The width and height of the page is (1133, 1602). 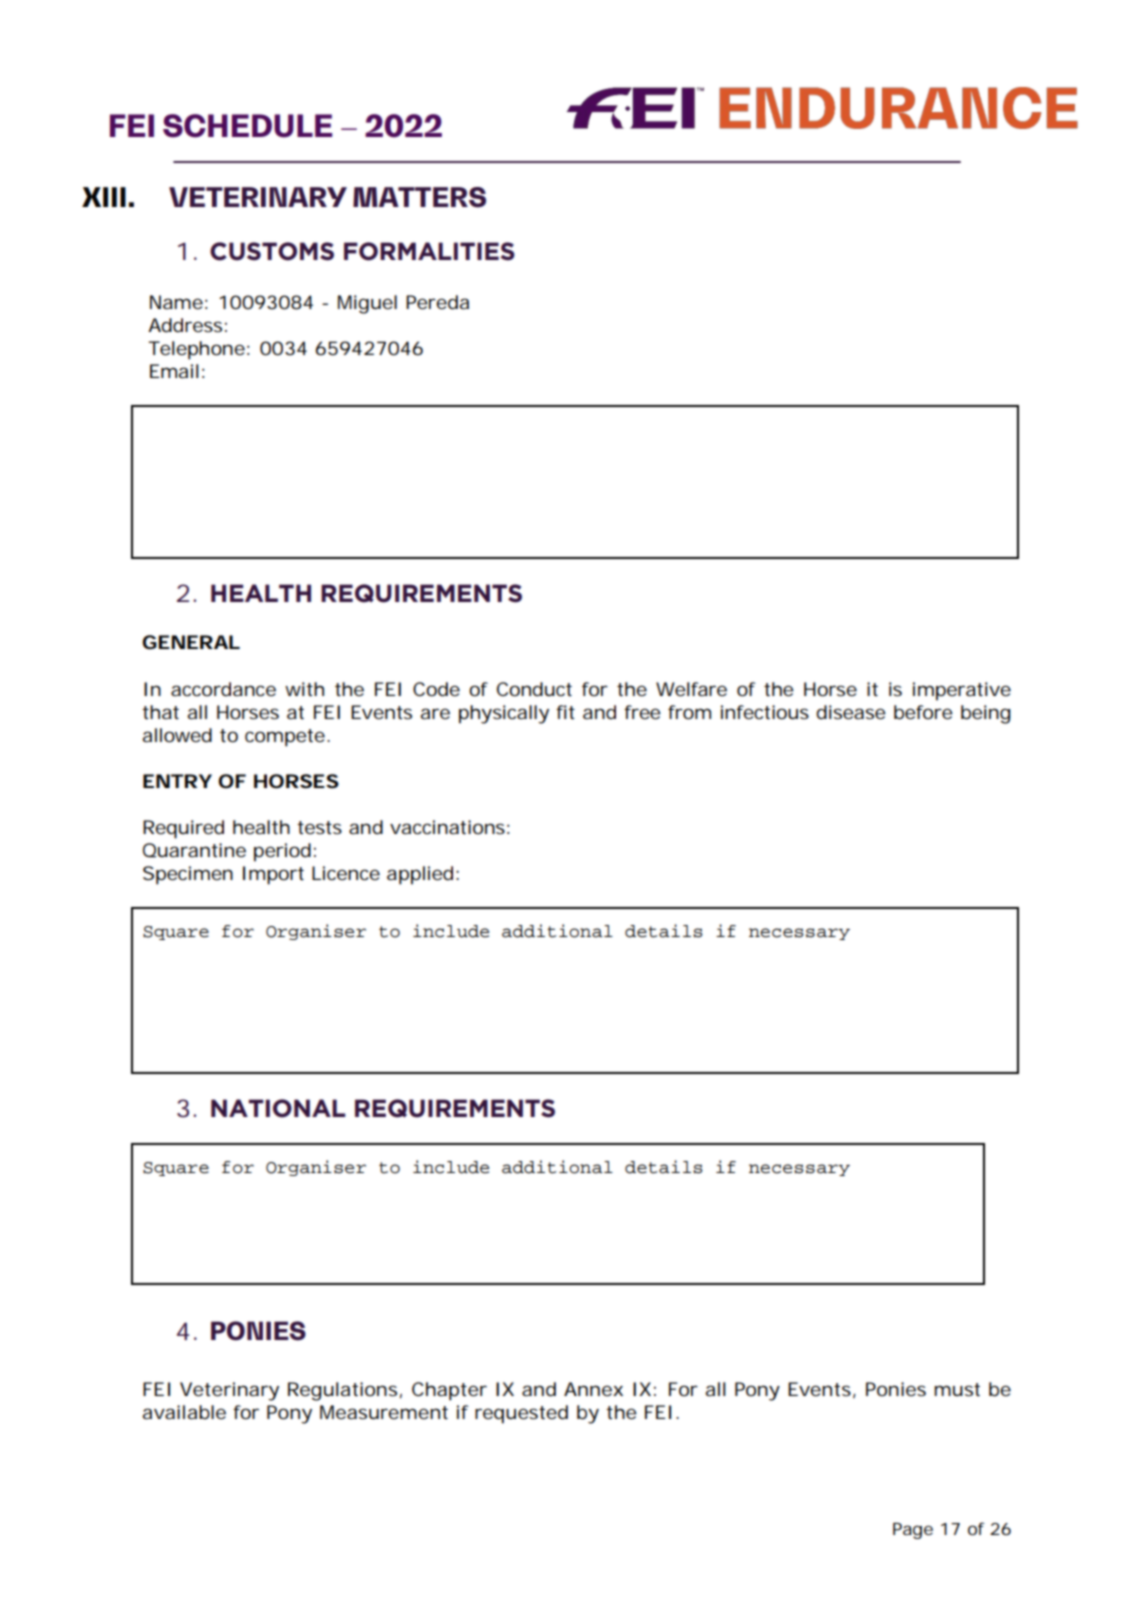 What do you see at coordinates (247, 126) in the page?
I see `SCHEDULE` at bounding box center [247, 126].
